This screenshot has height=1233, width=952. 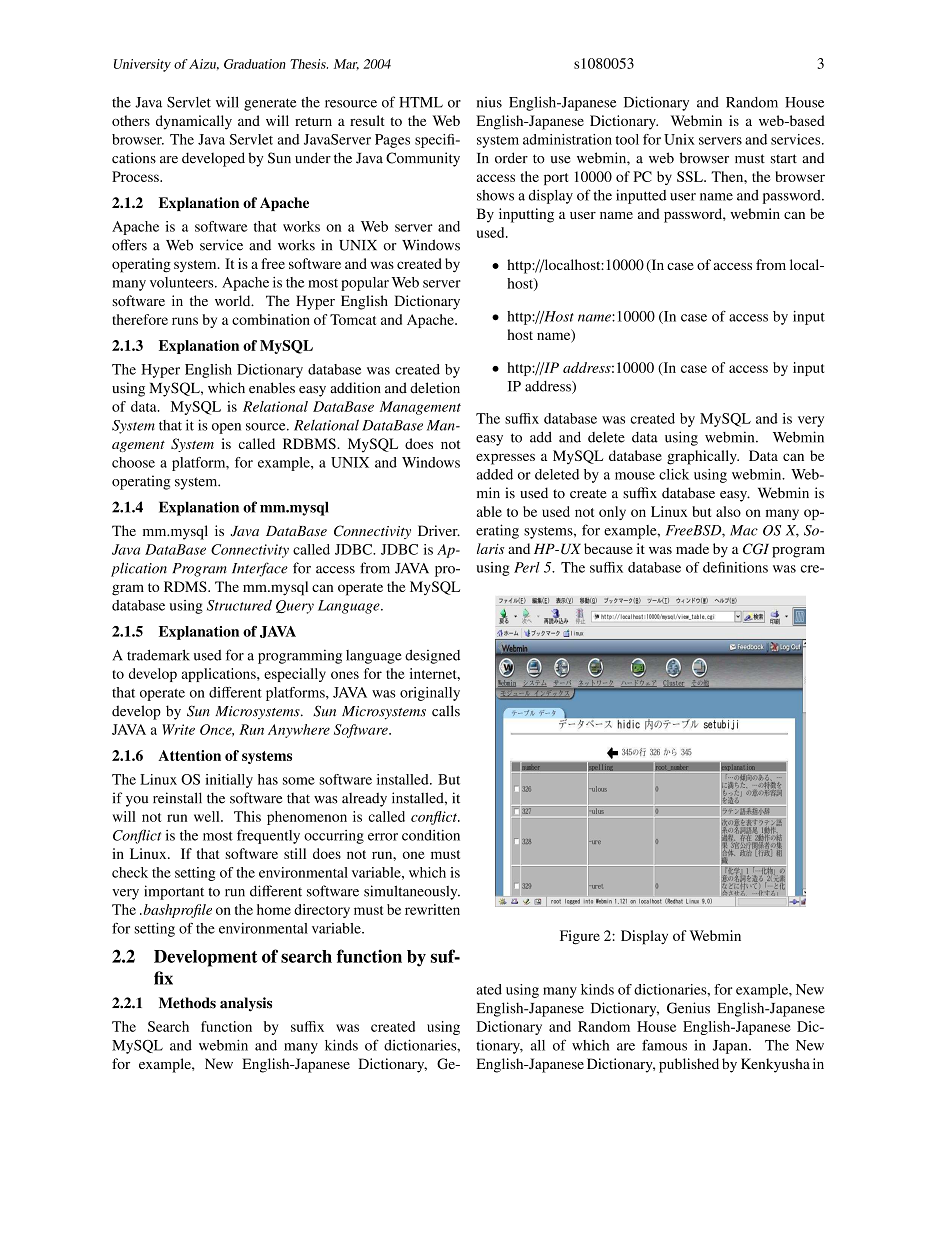 What do you see at coordinates (446, 711) in the screenshot?
I see `calls` at bounding box center [446, 711].
